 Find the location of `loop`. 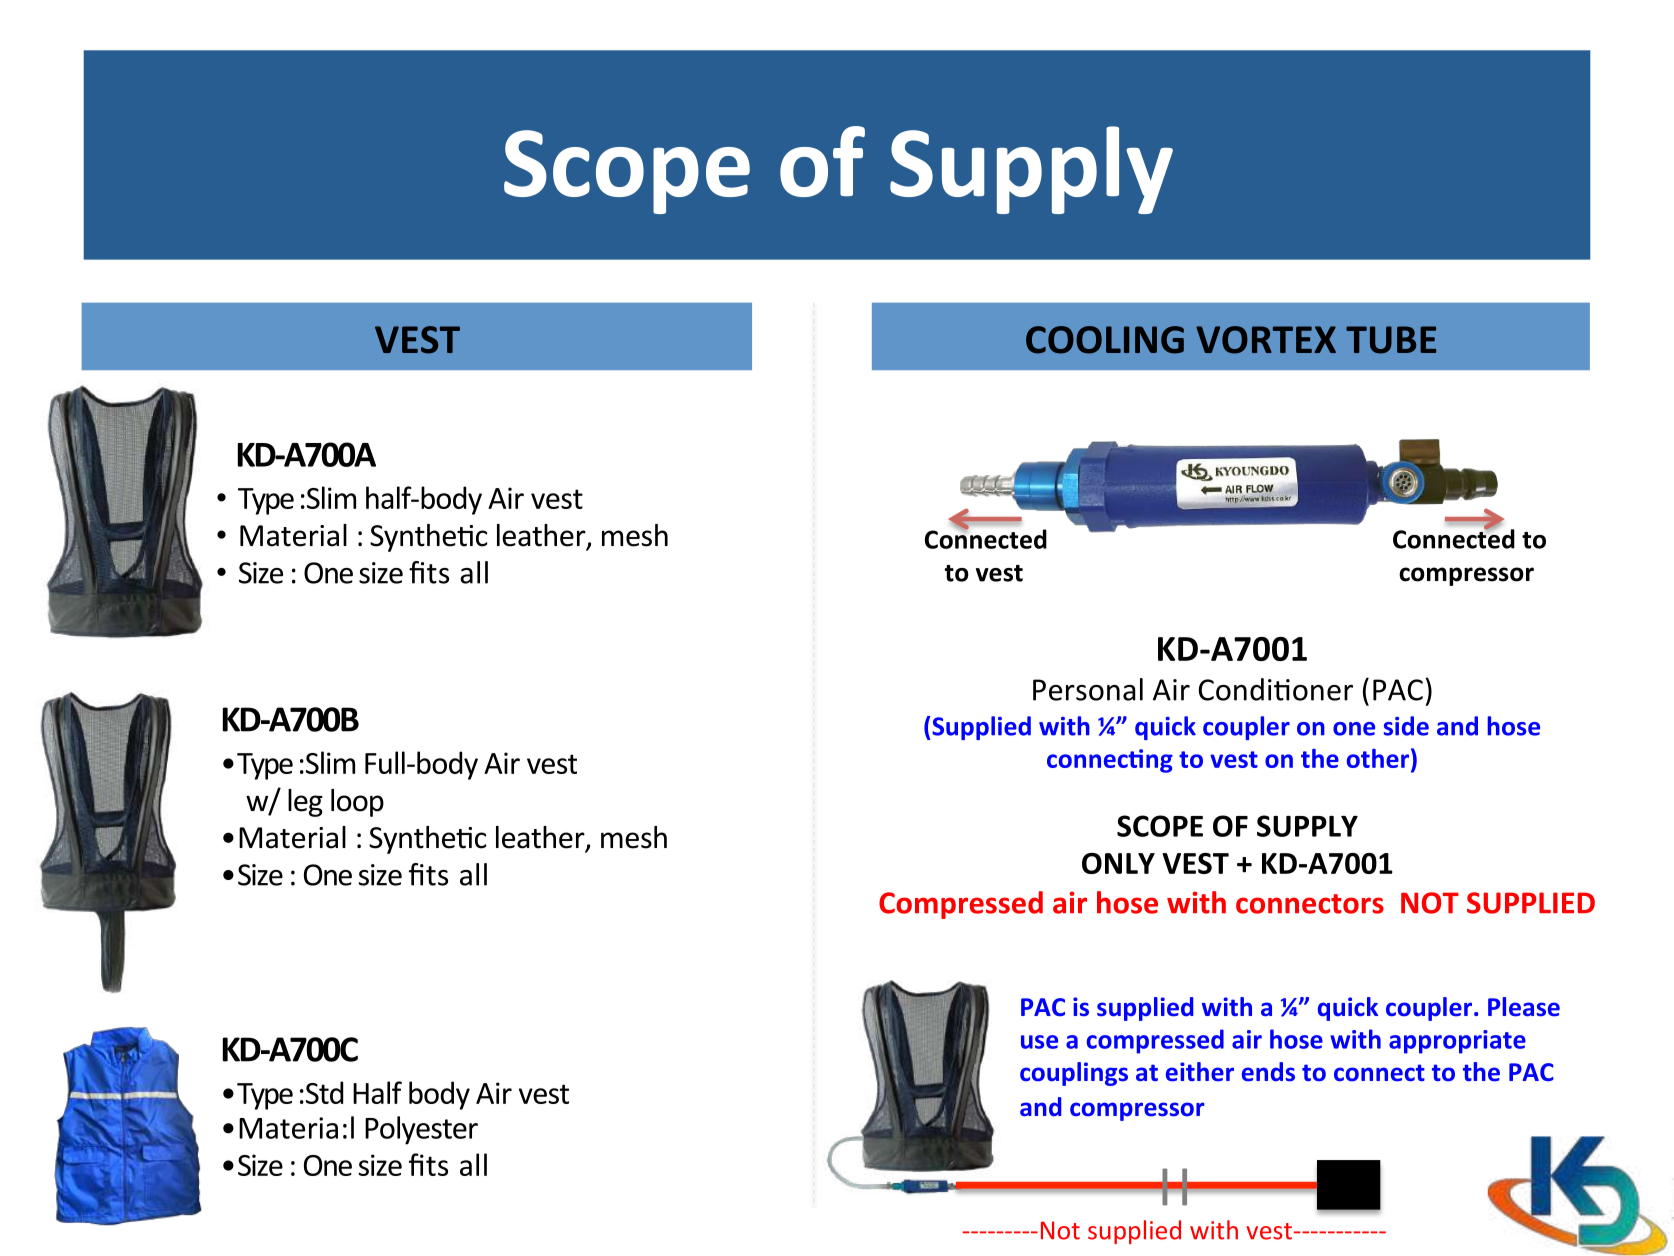

loop is located at coordinates (357, 803).
